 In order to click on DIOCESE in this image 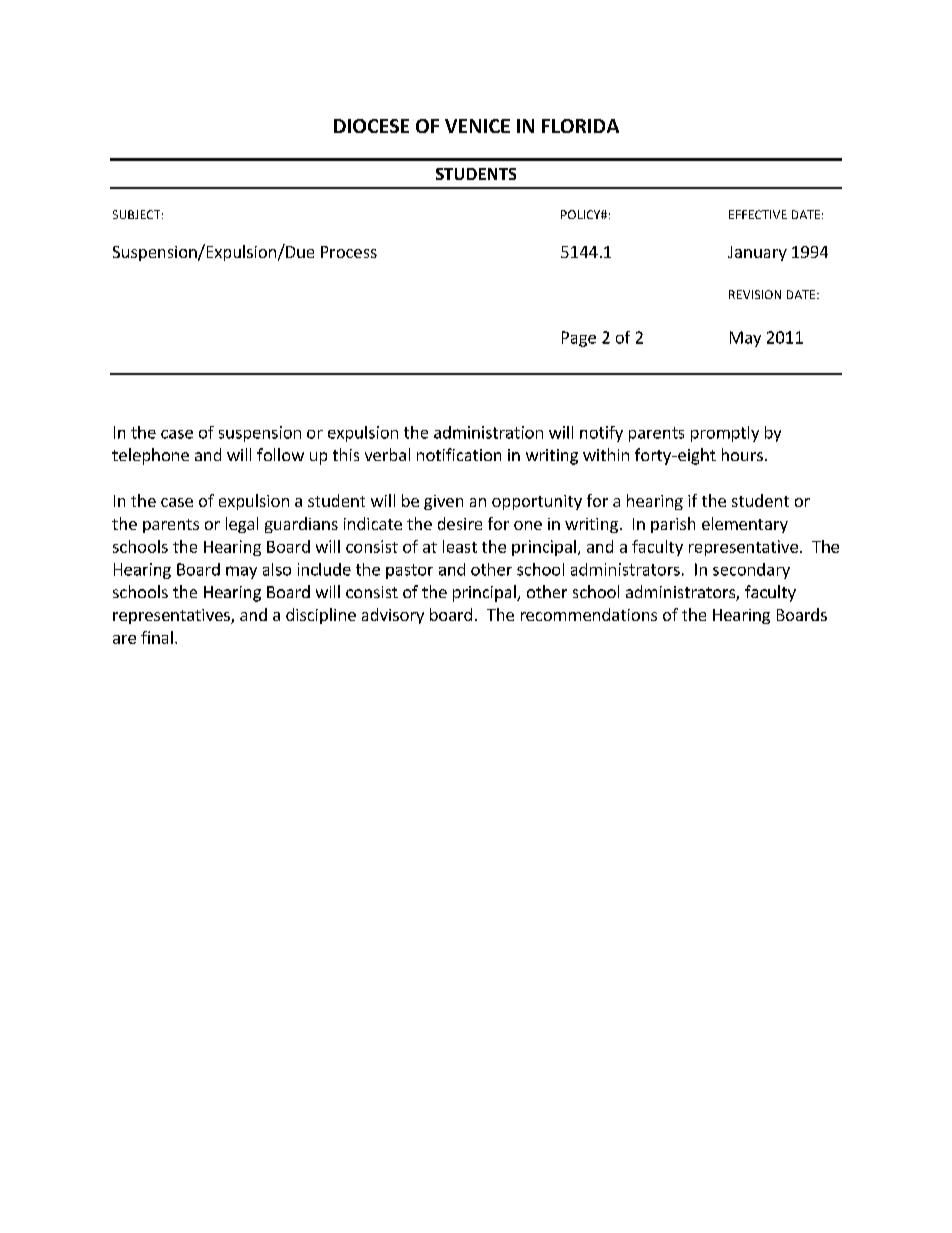, I will do `click(371, 126)`.
